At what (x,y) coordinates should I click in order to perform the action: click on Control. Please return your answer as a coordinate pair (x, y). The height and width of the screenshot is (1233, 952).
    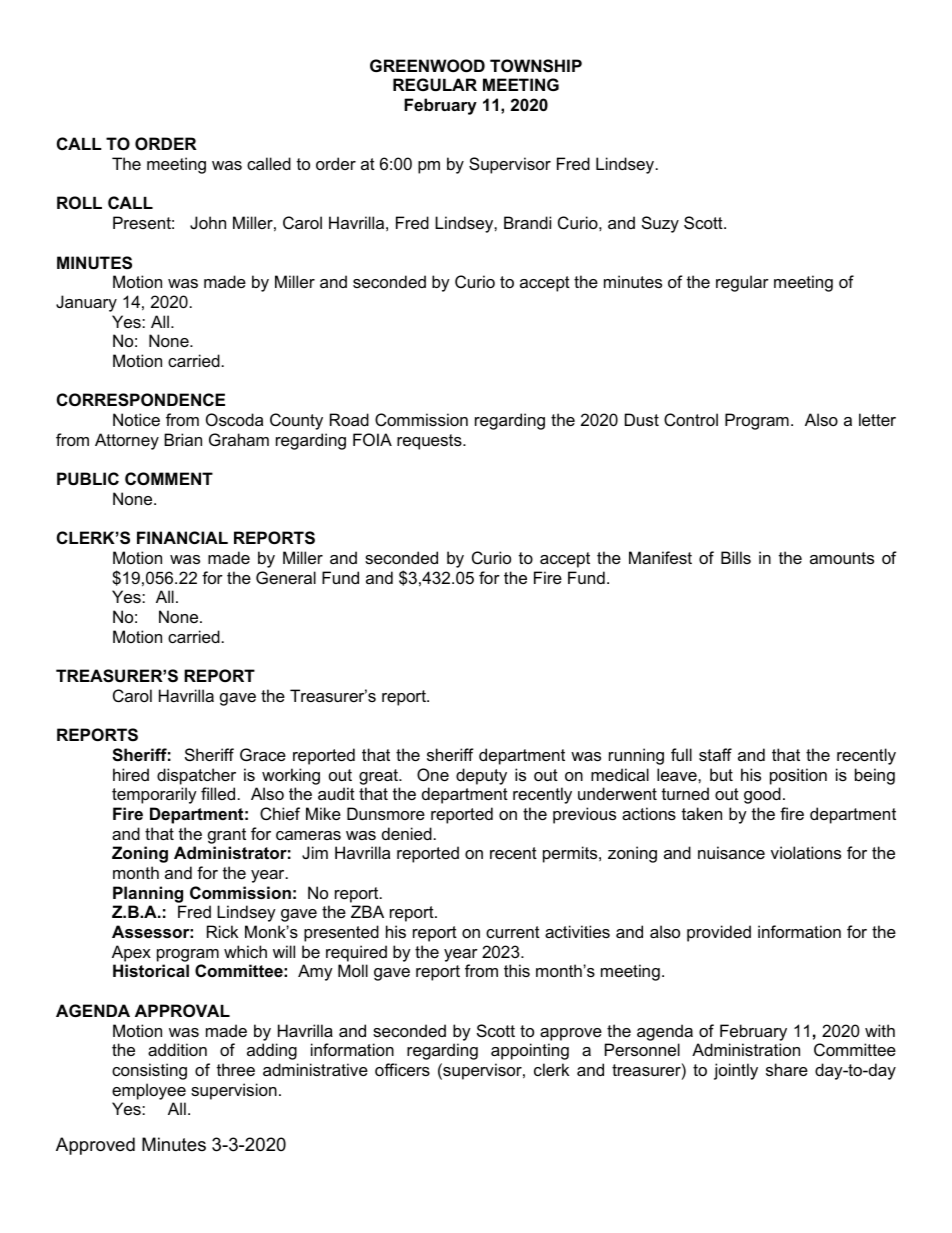
    Looking at the image, I should click on (691, 419).
